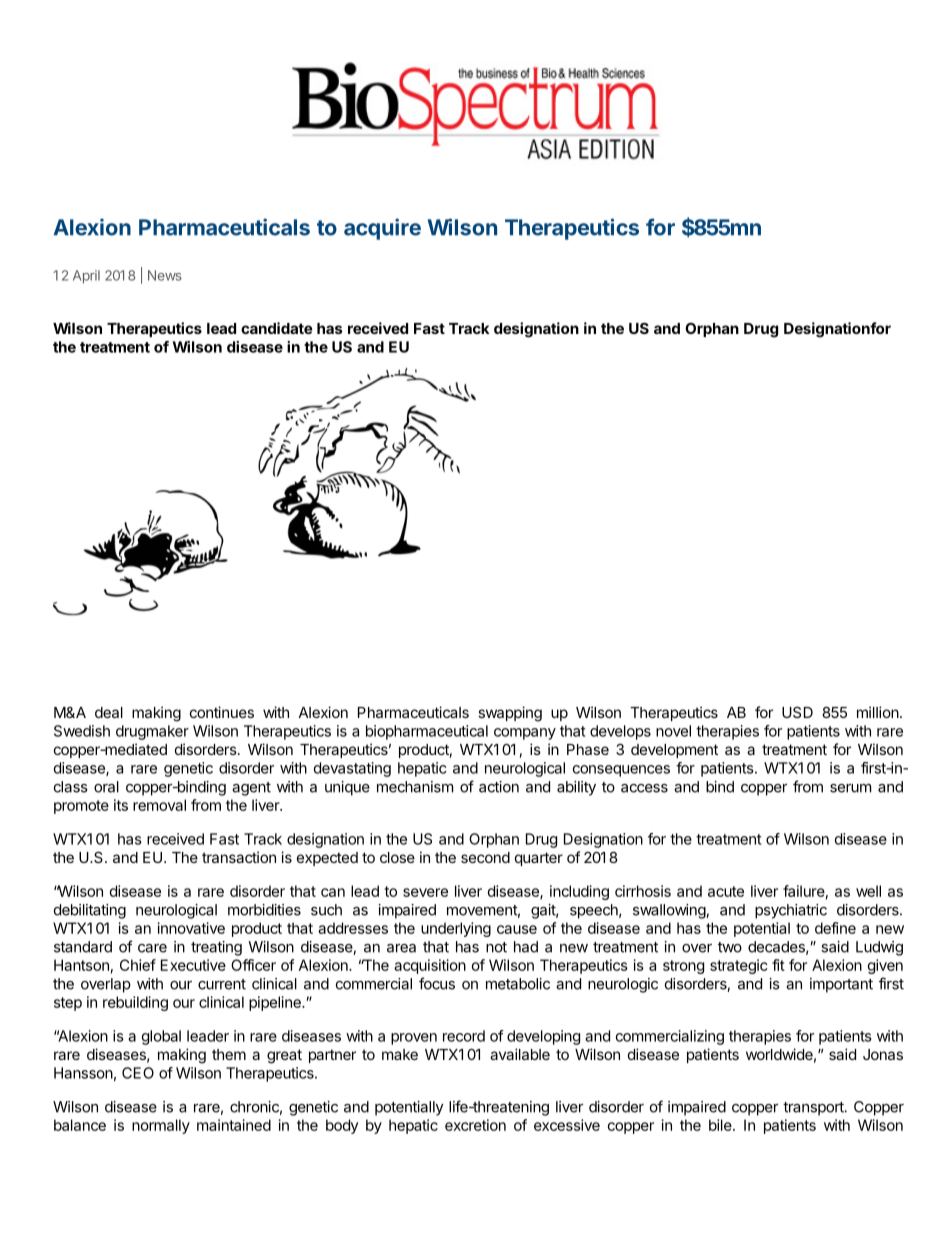 The height and width of the image is (1233, 952). I want to click on normally, so click(161, 1126).
